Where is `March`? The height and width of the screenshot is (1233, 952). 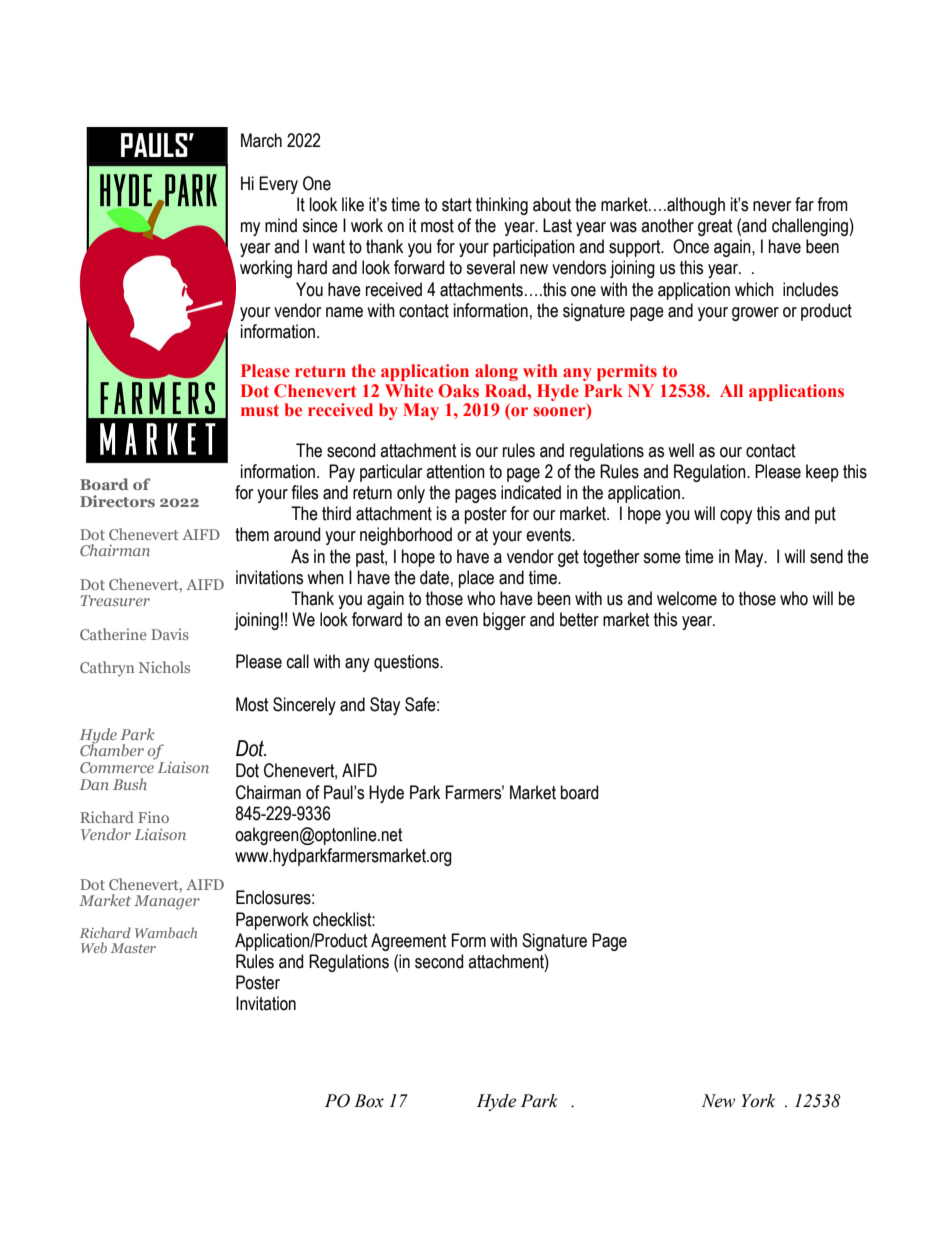 March is located at coordinates (261, 140).
